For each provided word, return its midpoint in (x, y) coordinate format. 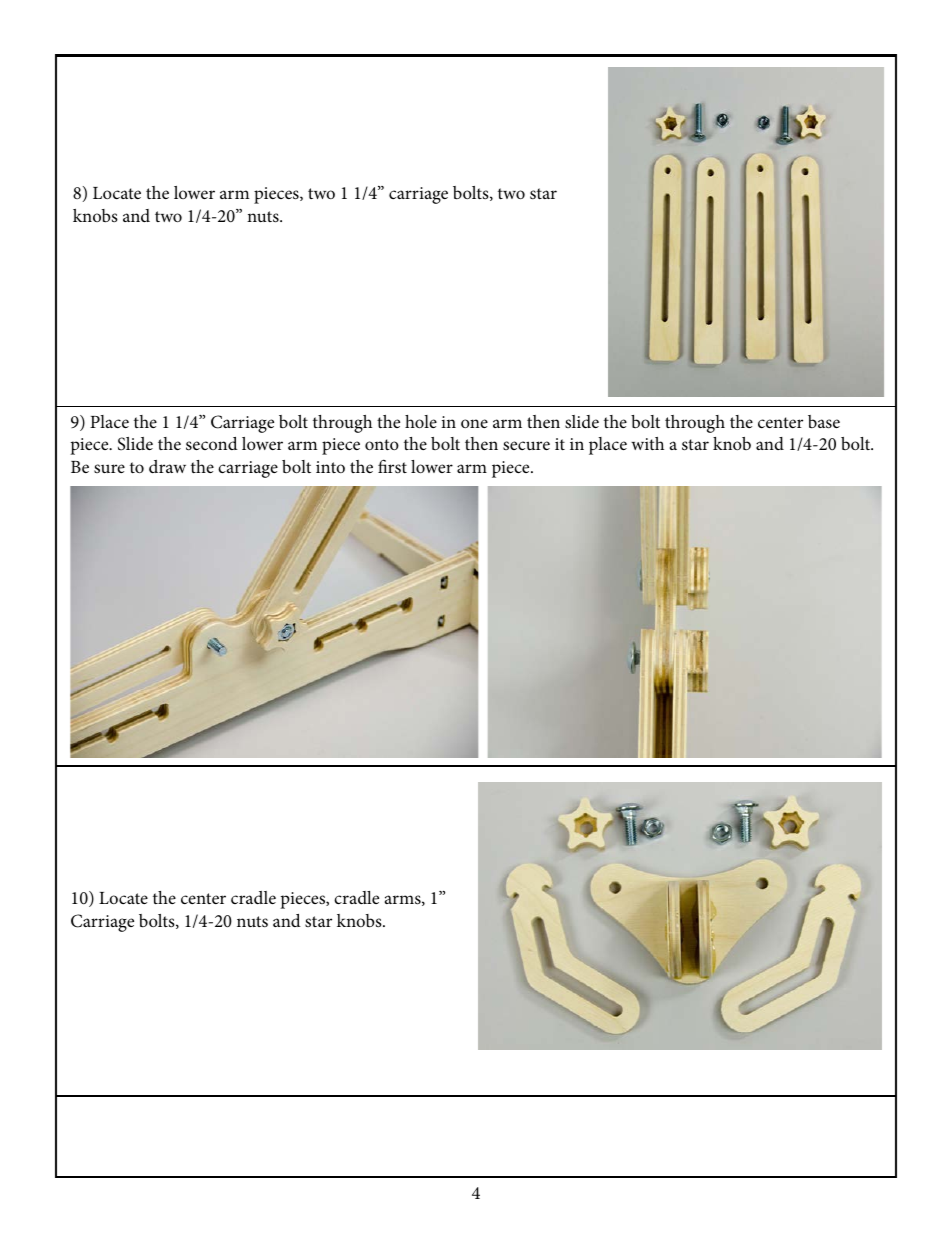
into (330, 467)
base (824, 422)
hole (421, 421)
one (474, 423)
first (392, 466)
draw (167, 466)
